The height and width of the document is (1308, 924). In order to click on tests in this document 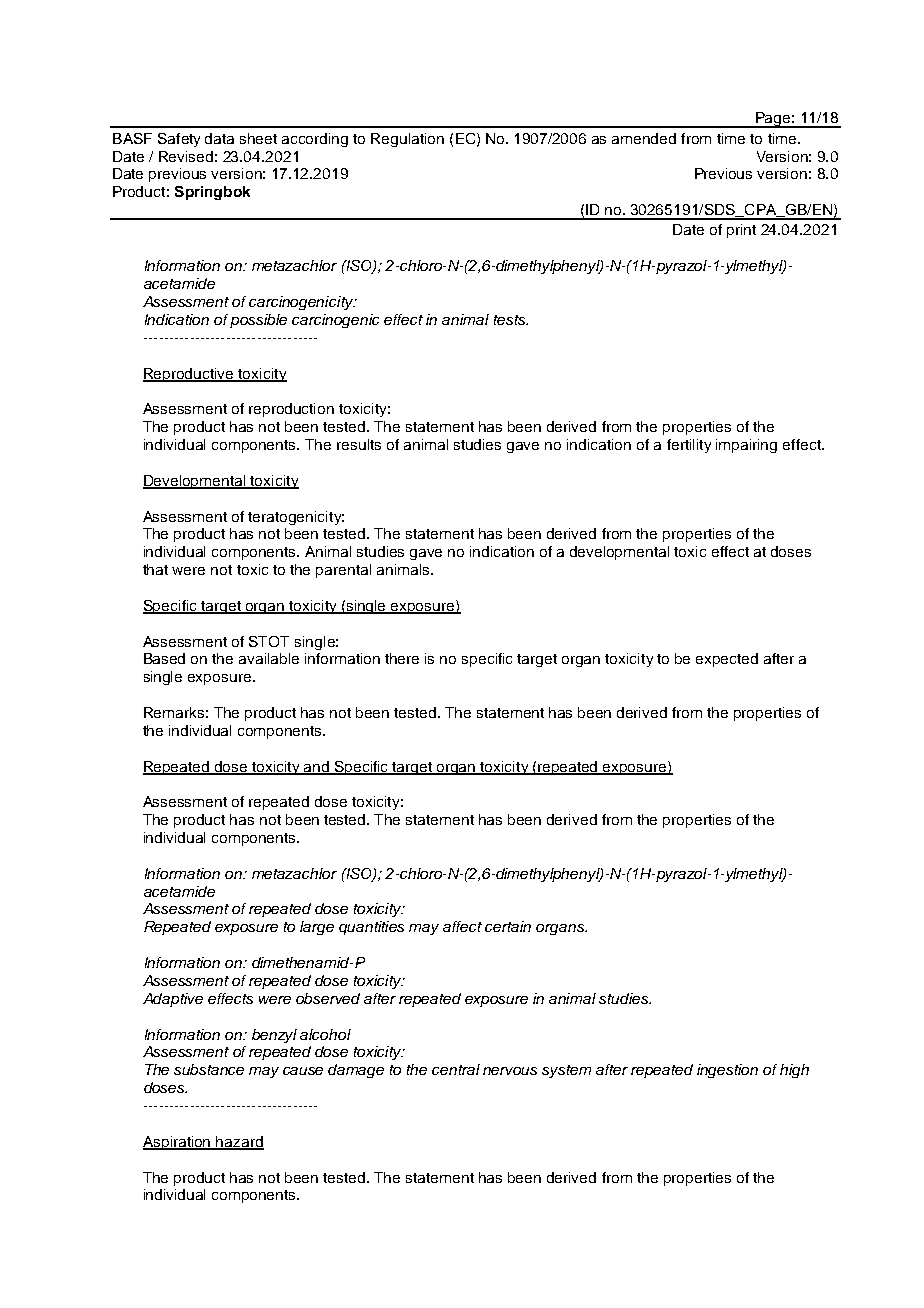, I will do `click(511, 320)`.
